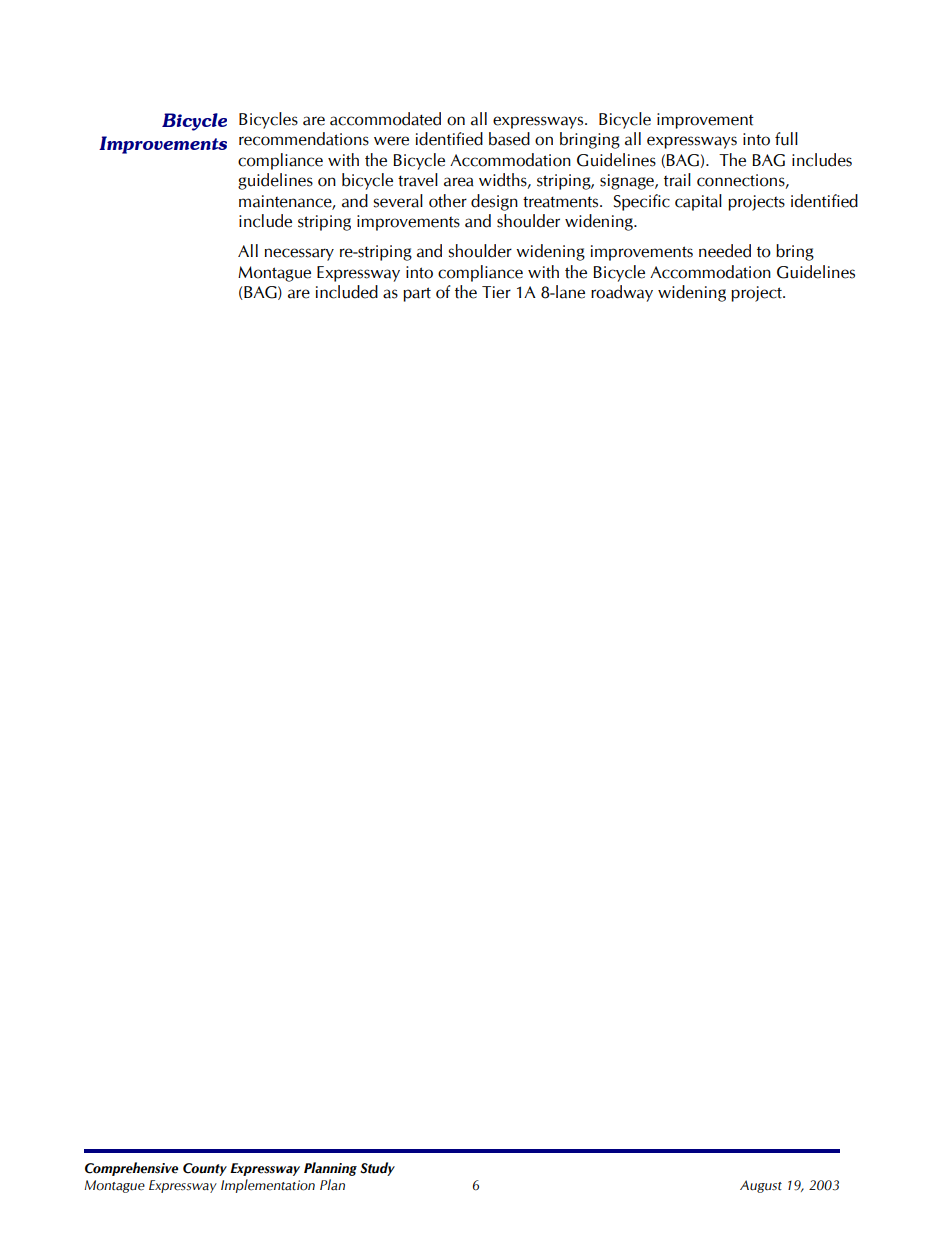  What do you see at coordinates (304, 139) in the screenshot?
I see `recommendations` at bounding box center [304, 139].
